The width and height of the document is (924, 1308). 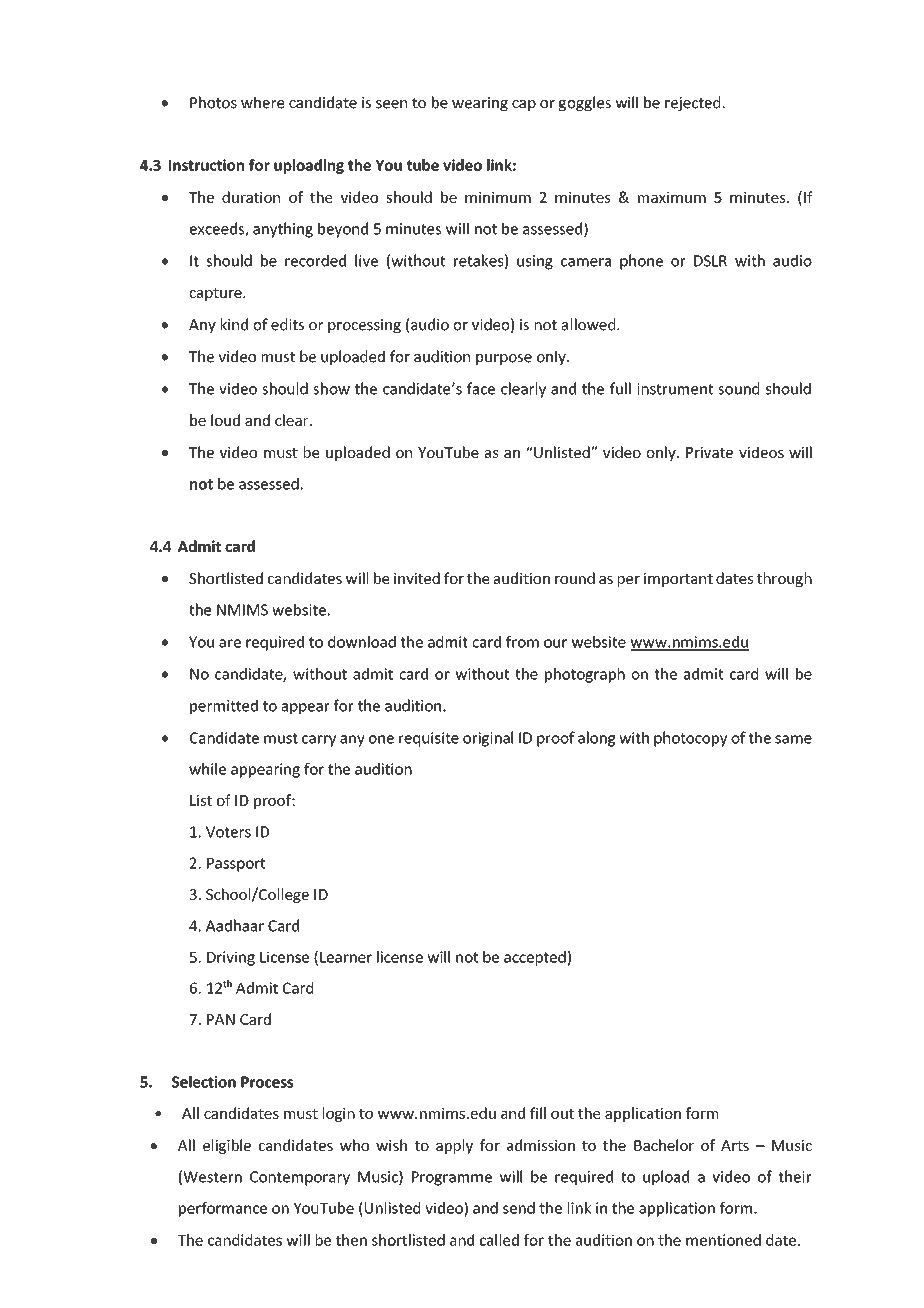 What do you see at coordinates (723, 1240) in the document?
I see `mentioned` at bounding box center [723, 1240].
